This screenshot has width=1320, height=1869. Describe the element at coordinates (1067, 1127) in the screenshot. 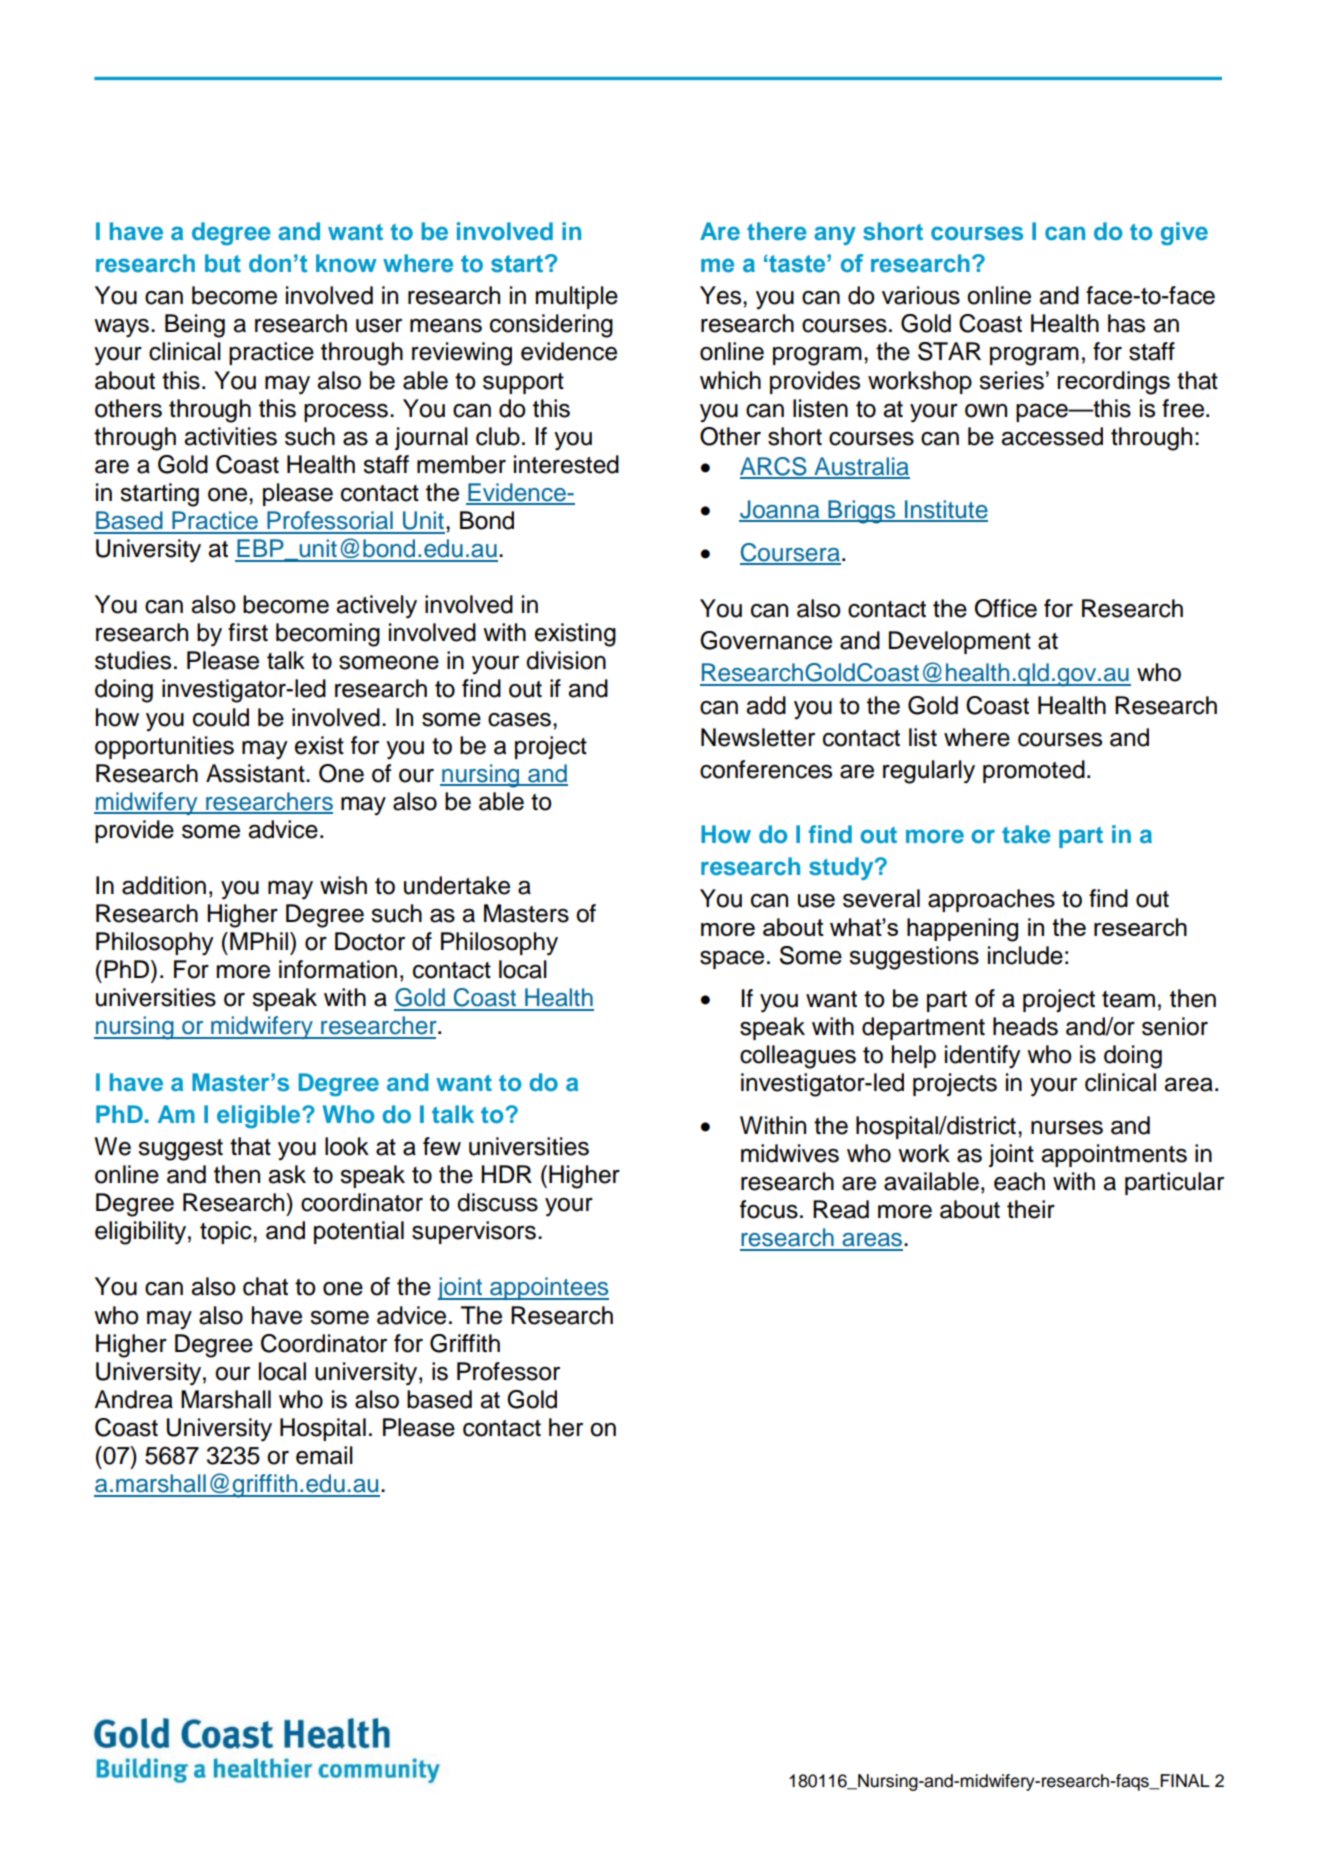

I see `nurses` at that location.
